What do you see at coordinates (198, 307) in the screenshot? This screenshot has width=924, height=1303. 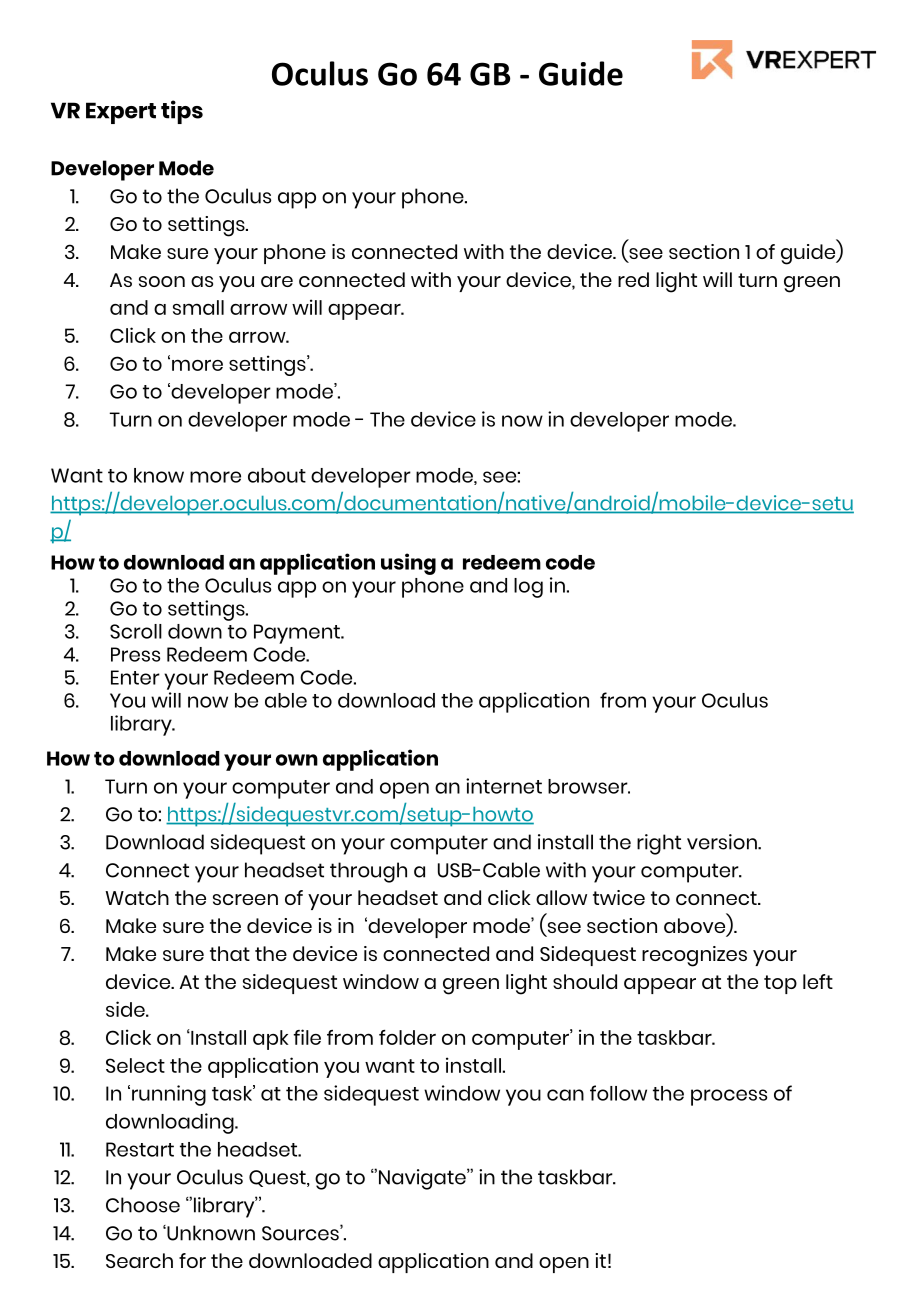 I see `small` at bounding box center [198, 307].
